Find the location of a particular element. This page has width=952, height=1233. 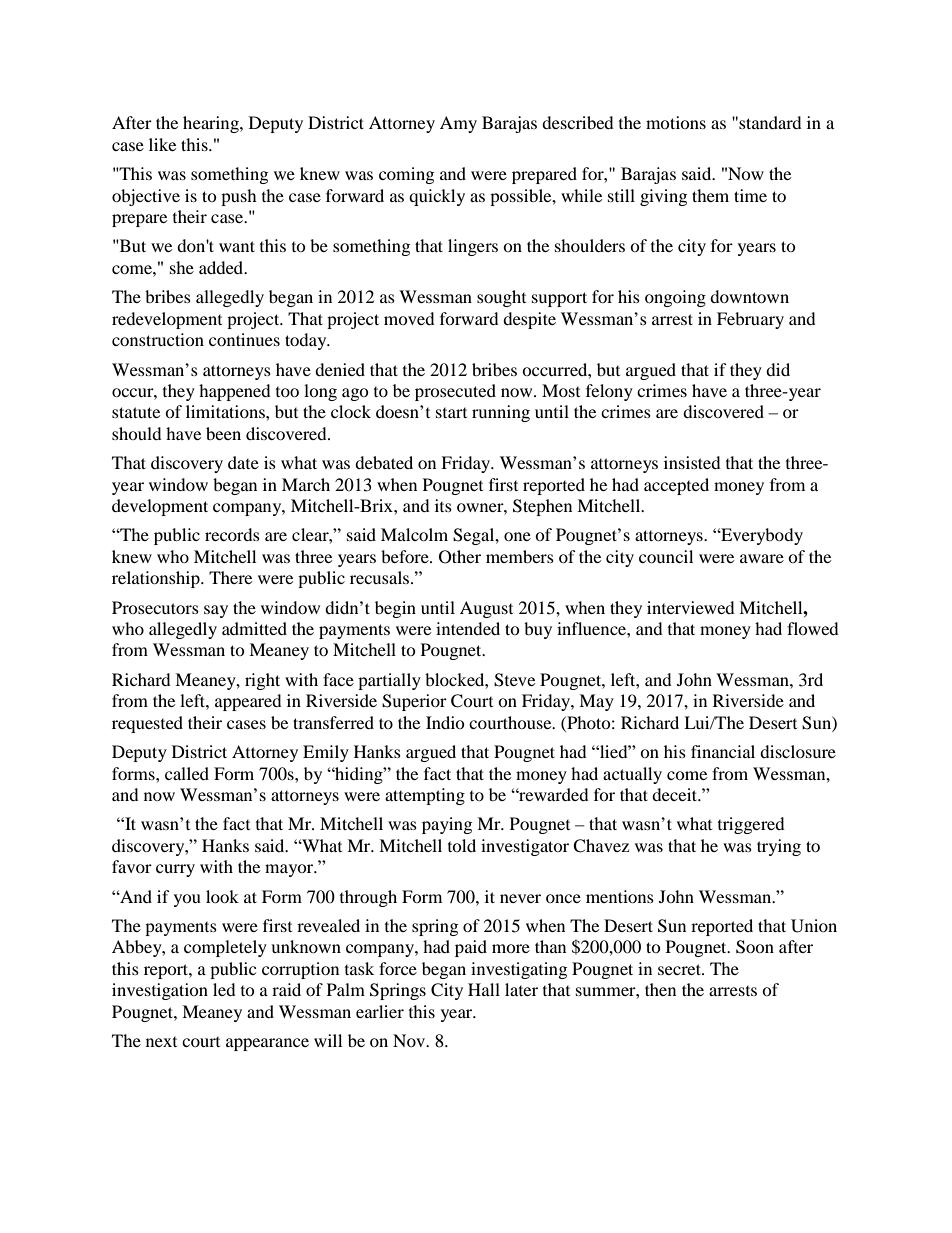

hearing is located at coordinates (212, 124).
